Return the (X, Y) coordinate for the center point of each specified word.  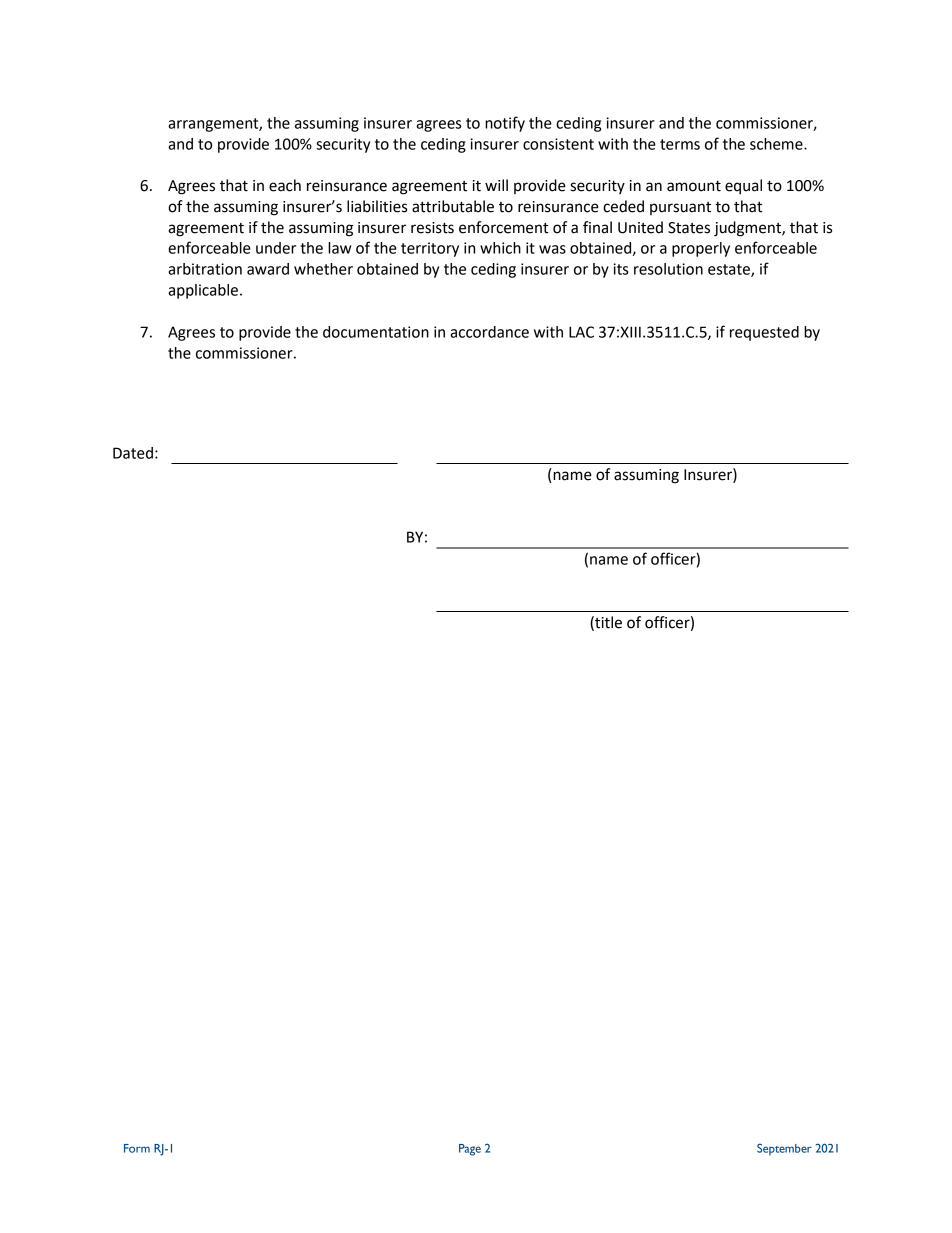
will (496, 185)
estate (730, 270)
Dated (133, 453)
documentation (376, 332)
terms (680, 144)
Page (470, 1150)
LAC (581, 332)
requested (764, 333)
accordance (489, 332)
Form (137, 1148)
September (784, 1149)
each (285, 185)
